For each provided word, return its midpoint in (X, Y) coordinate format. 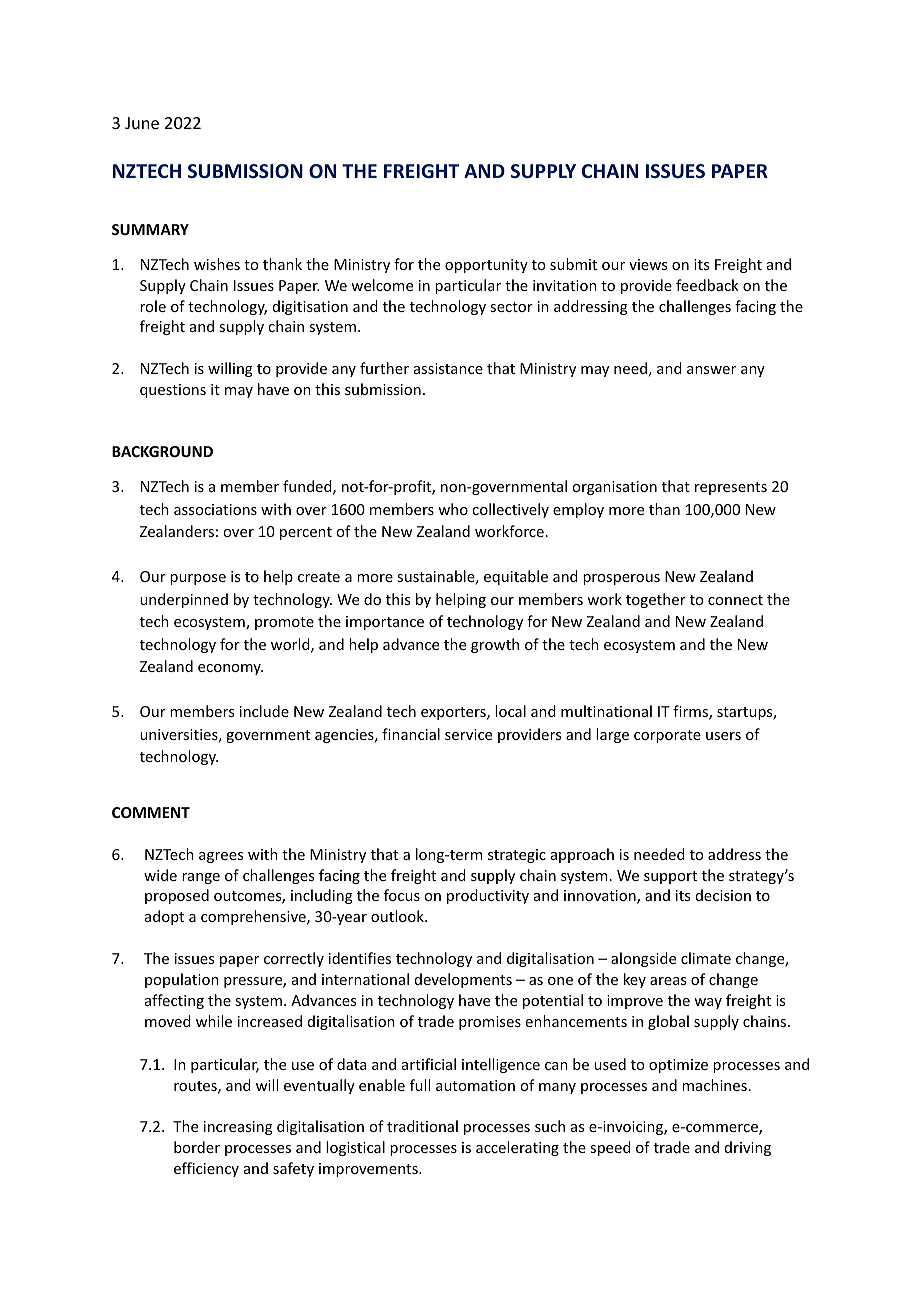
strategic (517, 856)
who (453, 509)
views (648, 264)
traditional (422, 1126)
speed (610, 1148)
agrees (221, 857)
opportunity (486, 266)
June (142, 123)
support (670, 877)
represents (731, 488)
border (197, 1147)
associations (215, 509)
